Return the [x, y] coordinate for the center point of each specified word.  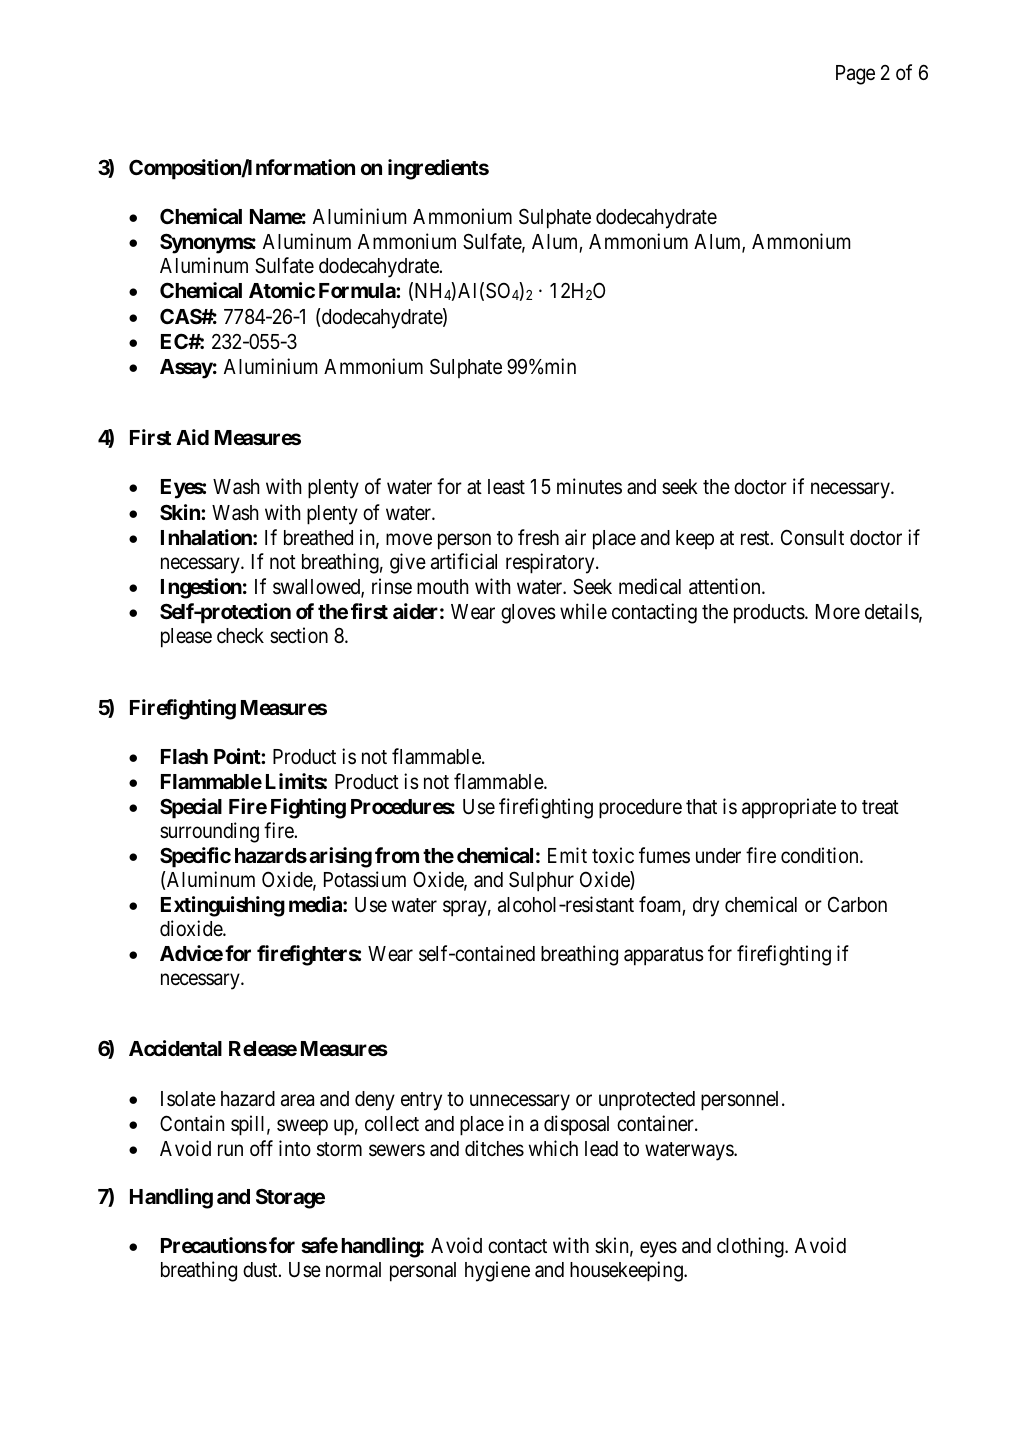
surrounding [209, 832]
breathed [318, 538]
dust [261, 1269]
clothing [751, 1247]
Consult [812, 537]
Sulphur [541, 881]
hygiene [497, 1271]
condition [821, 855]
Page [855, 75]
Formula [358, 290]
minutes [589, 486]
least [506, 487]
